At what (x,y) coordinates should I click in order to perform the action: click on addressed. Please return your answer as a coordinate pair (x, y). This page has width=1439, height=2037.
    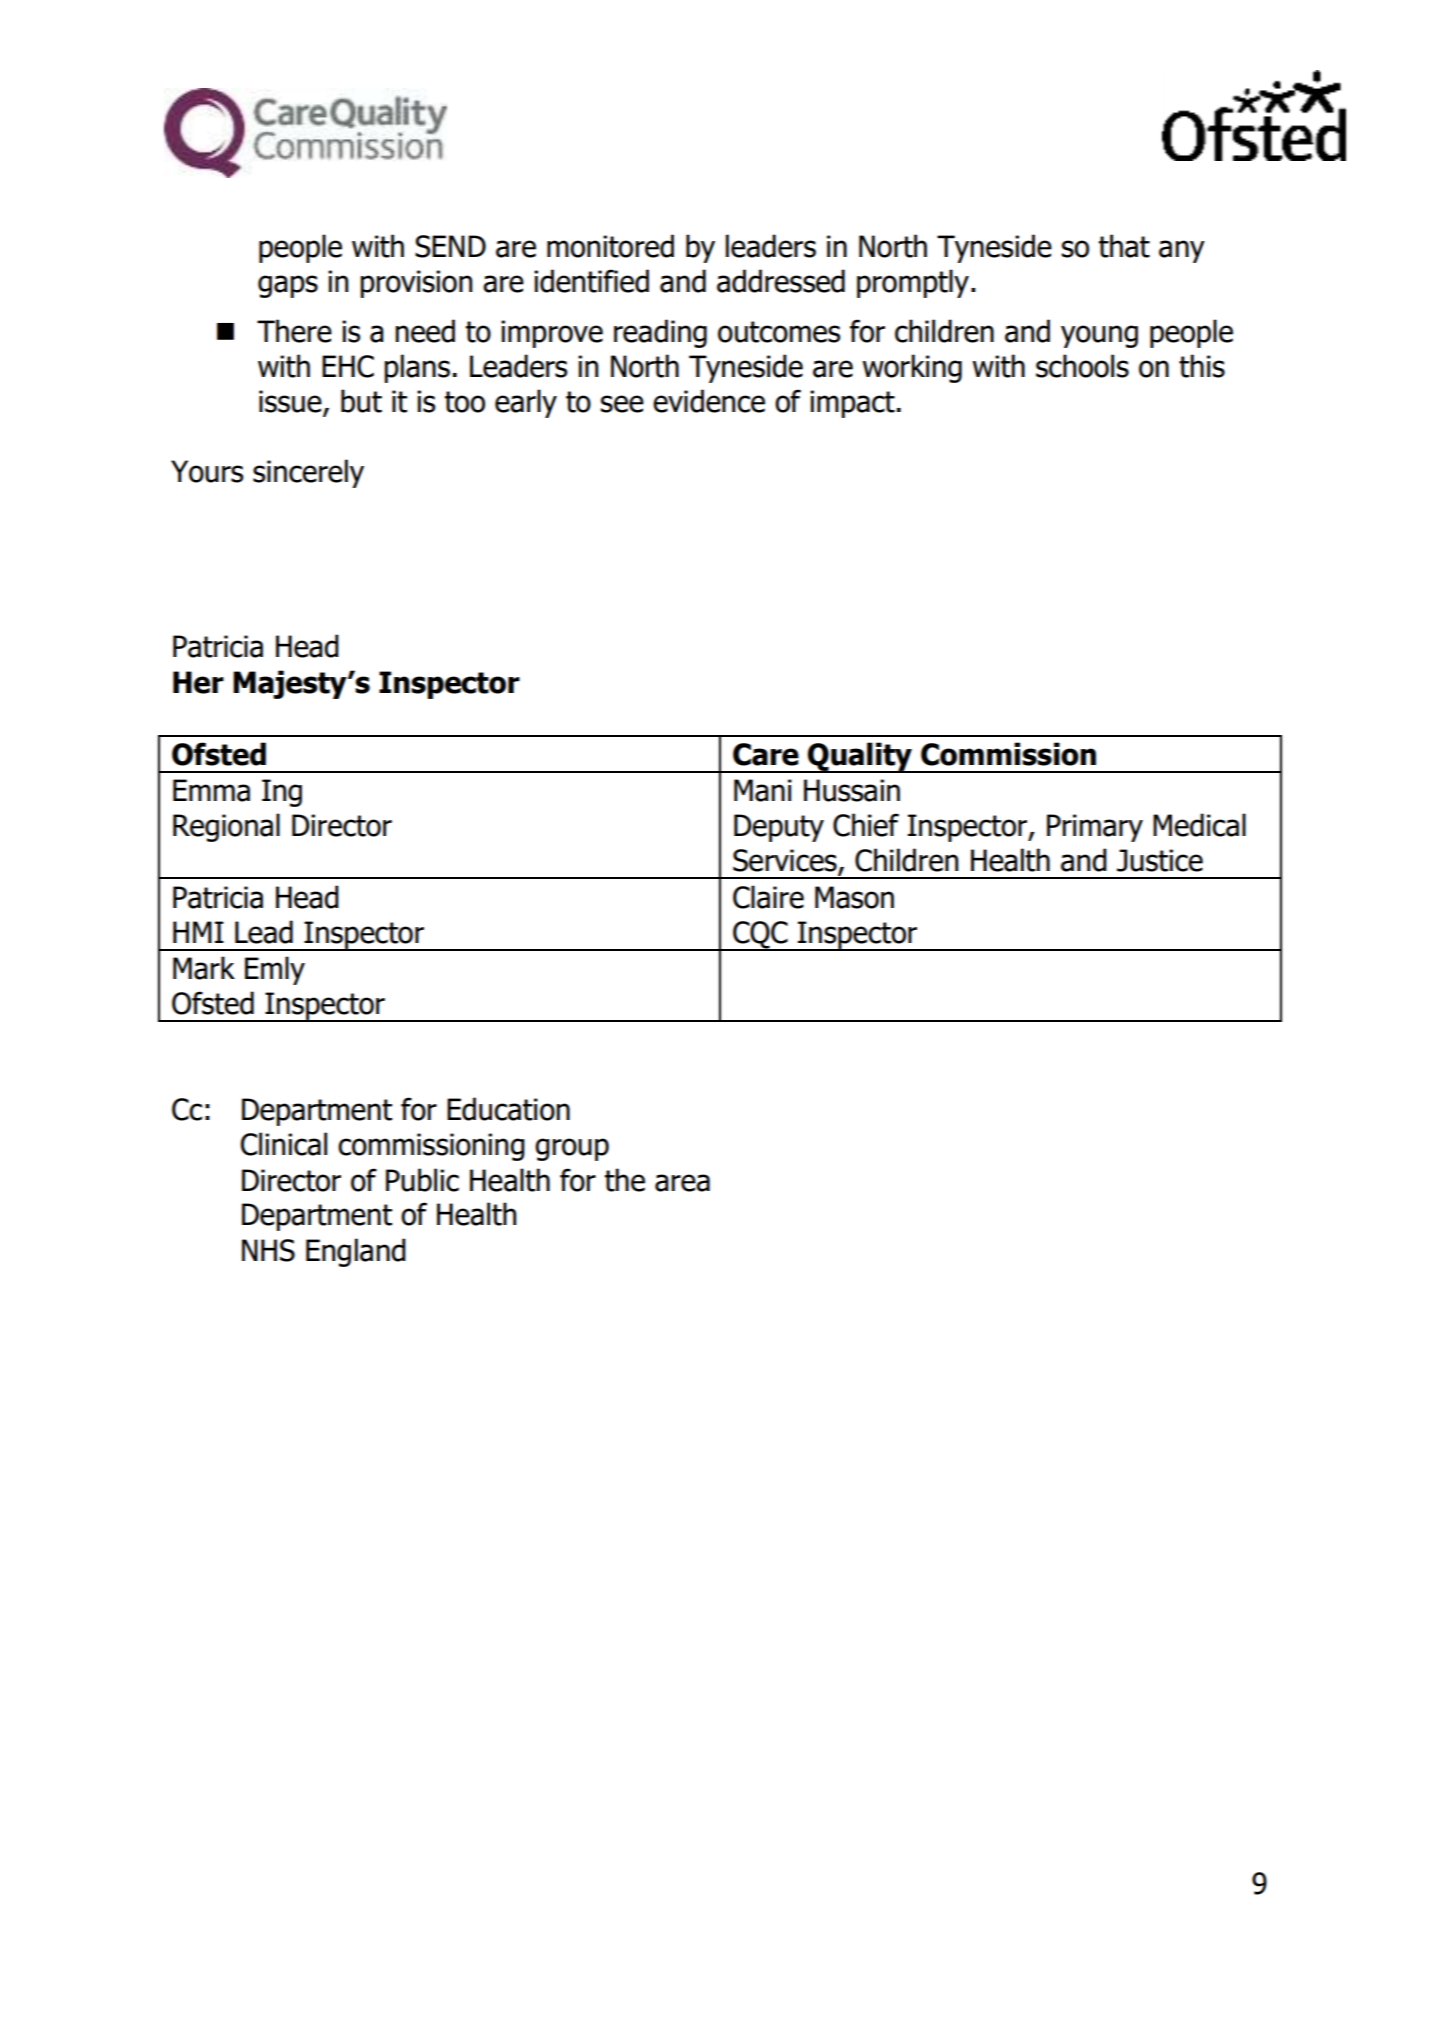
    Looking at the image, I should click on (781, 281).
